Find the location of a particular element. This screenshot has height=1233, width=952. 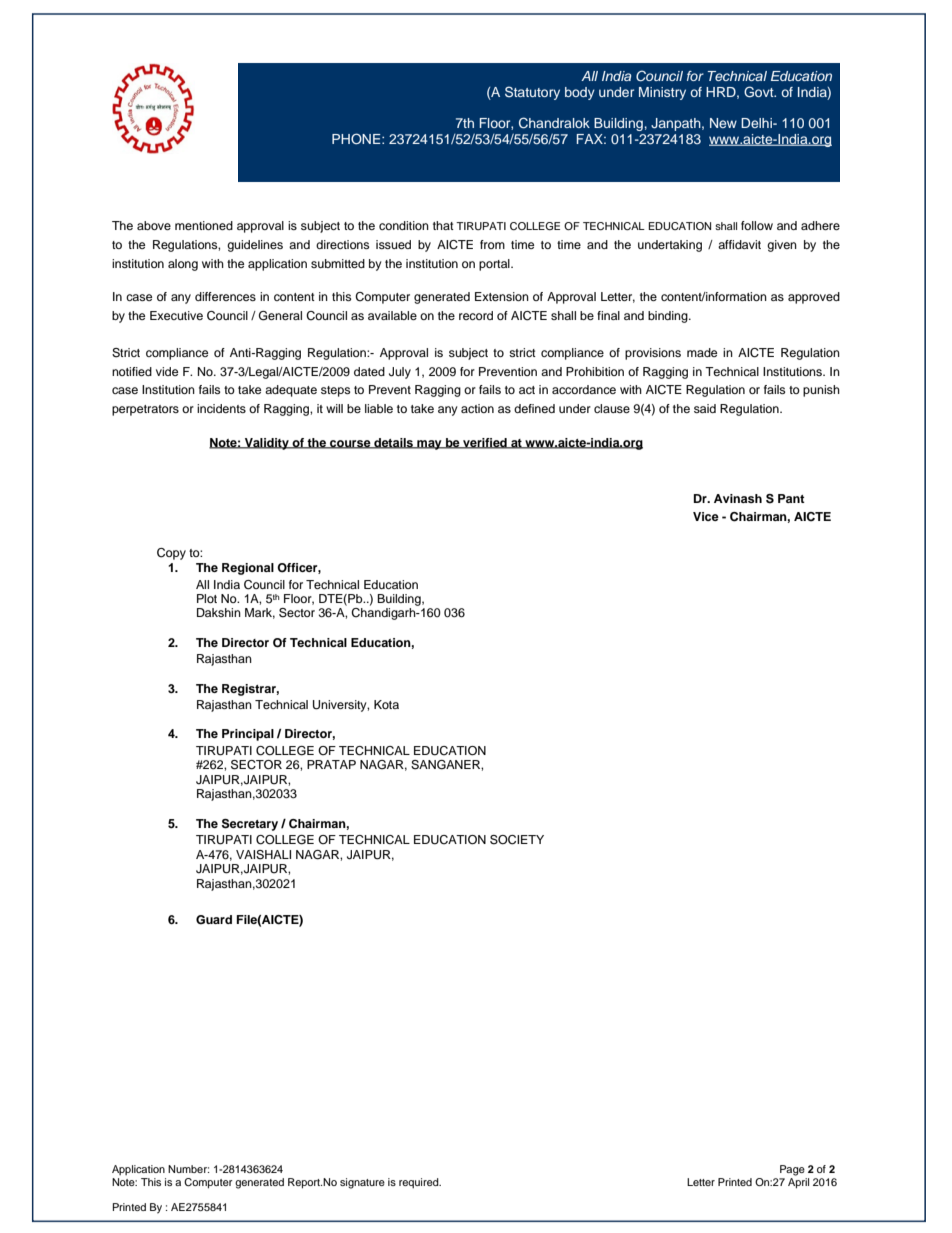

Statutory is located at coordinates (532, 93).
